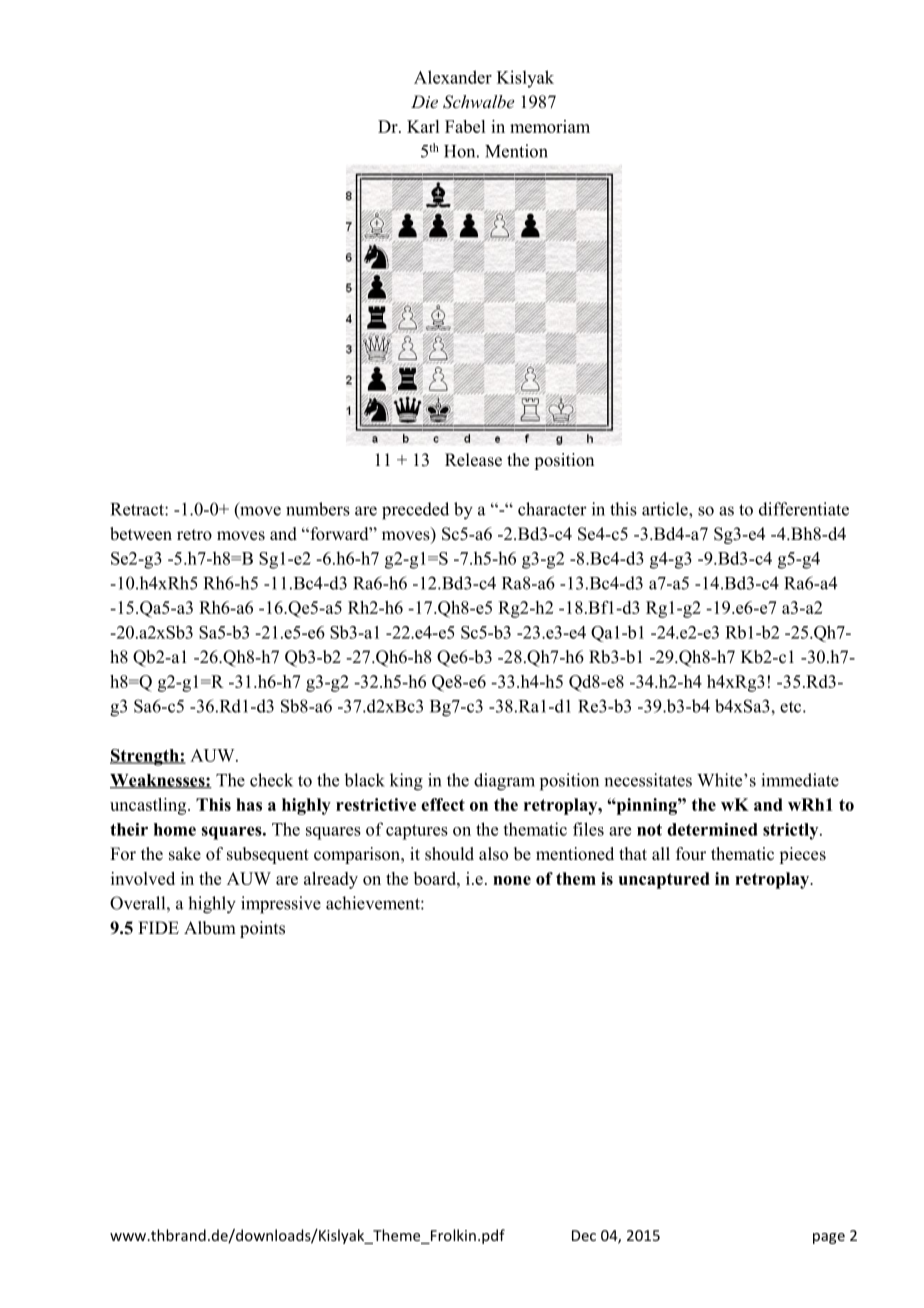 This document has height=1308, width=924. Describe the element at coordinates (473, 460) in the document. I see `Release` at that location.
